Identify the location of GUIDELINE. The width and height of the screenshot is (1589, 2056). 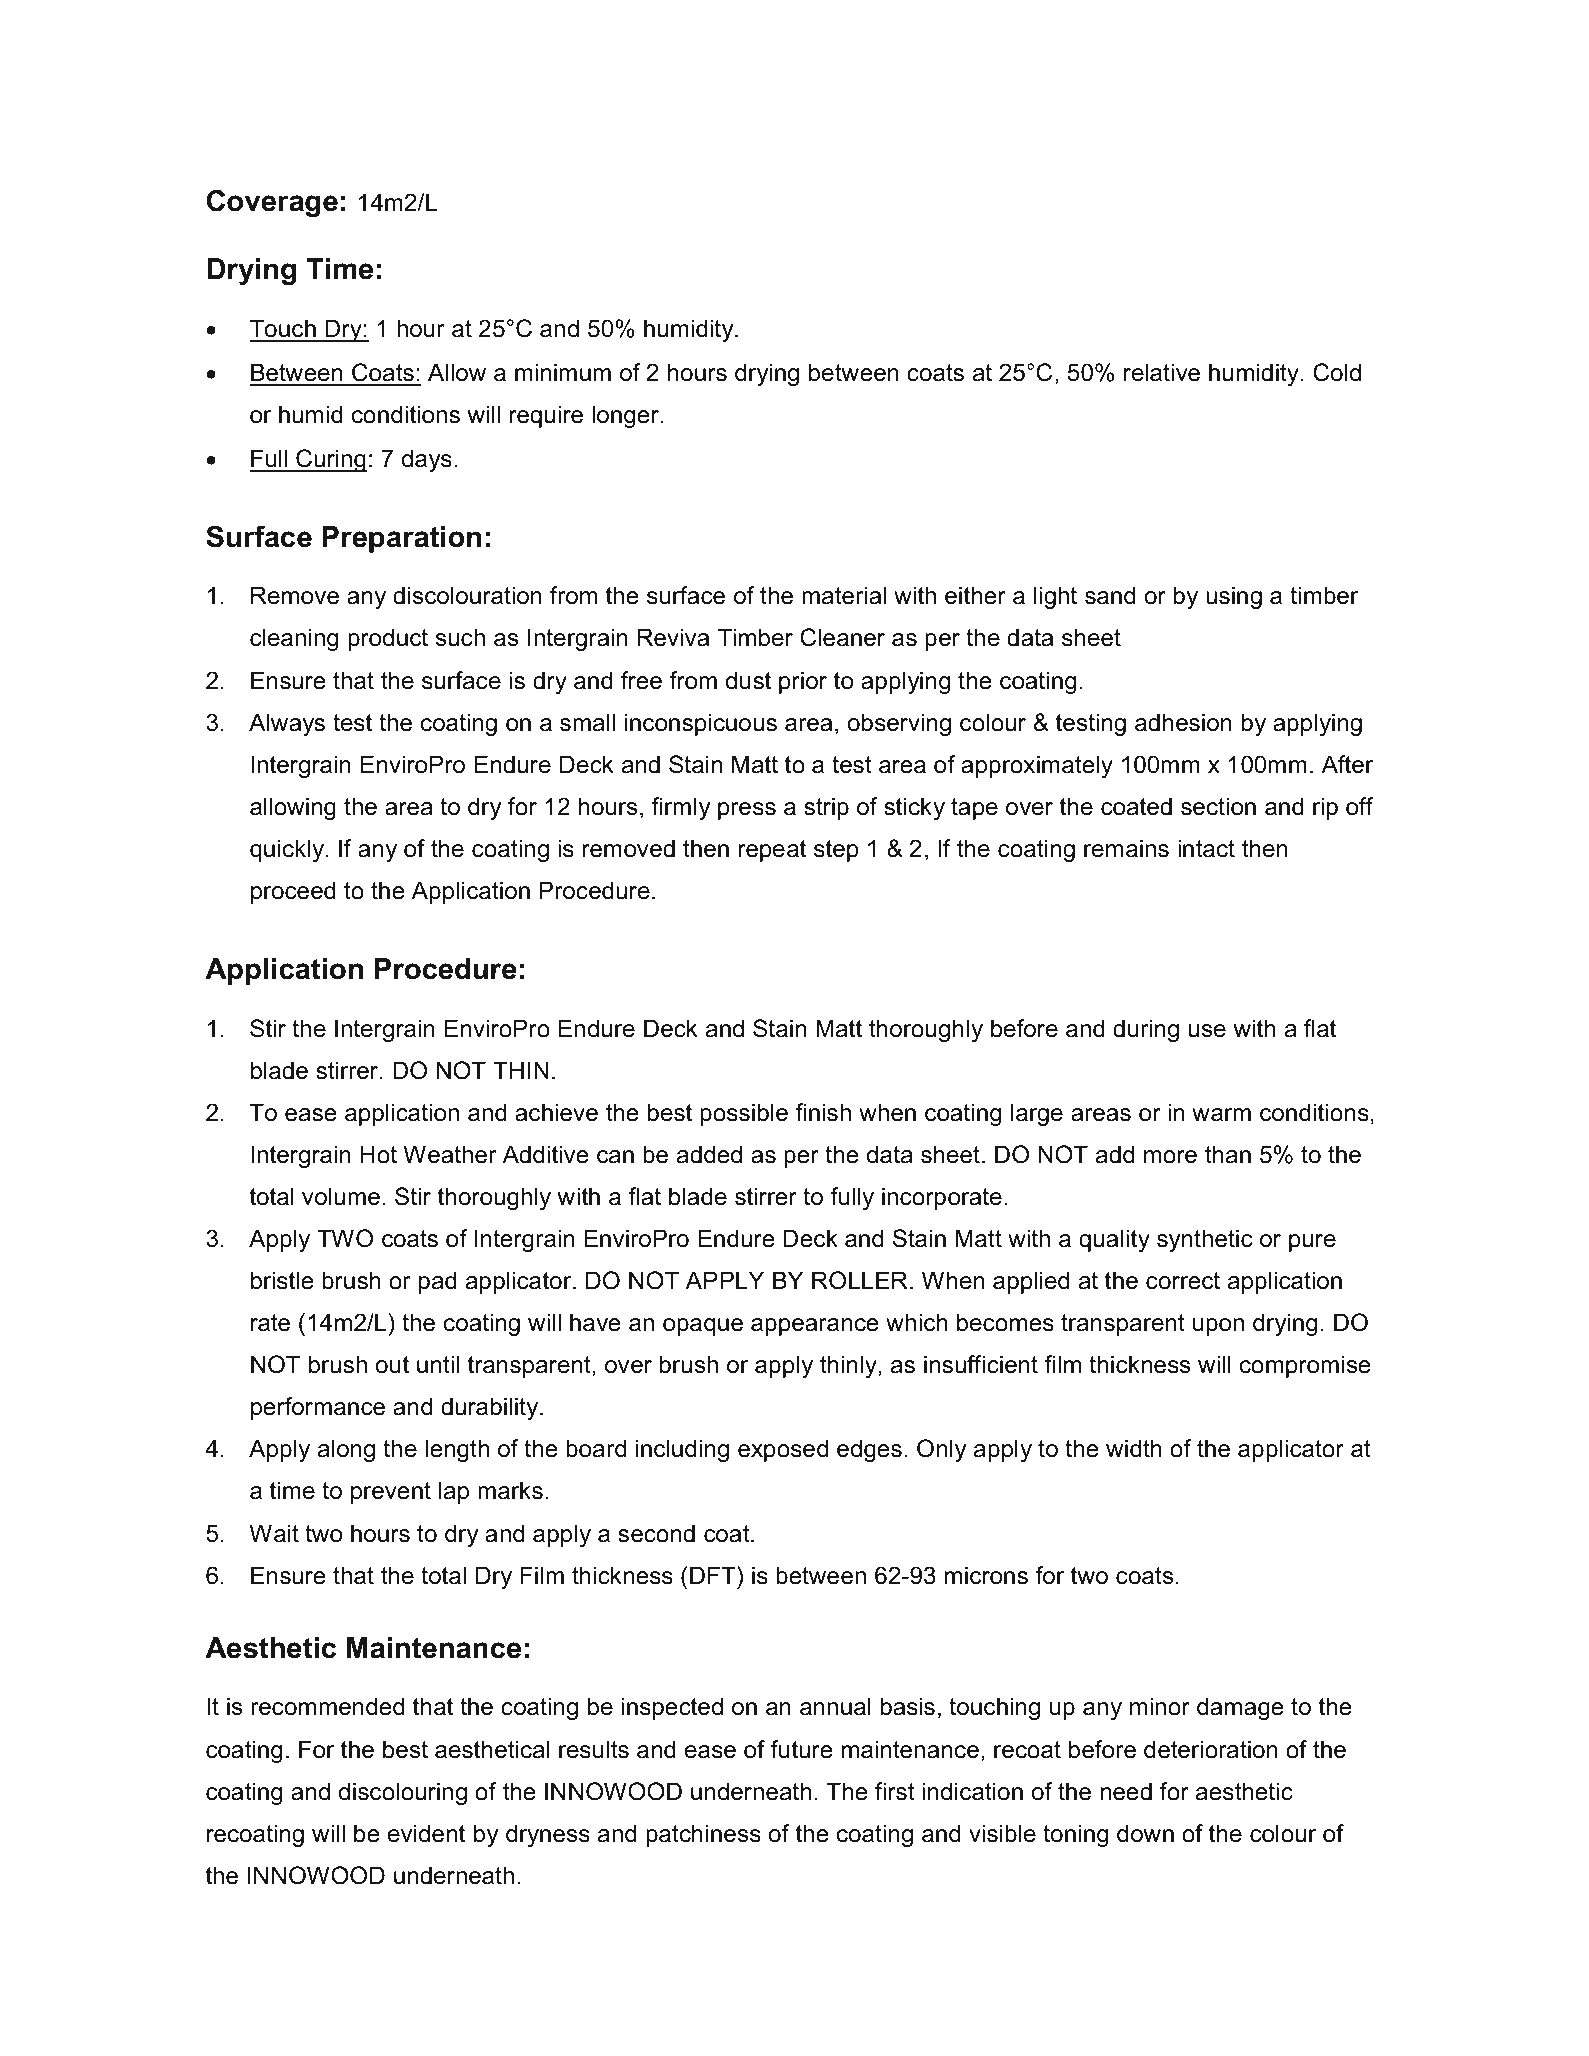
(693, 1957).
